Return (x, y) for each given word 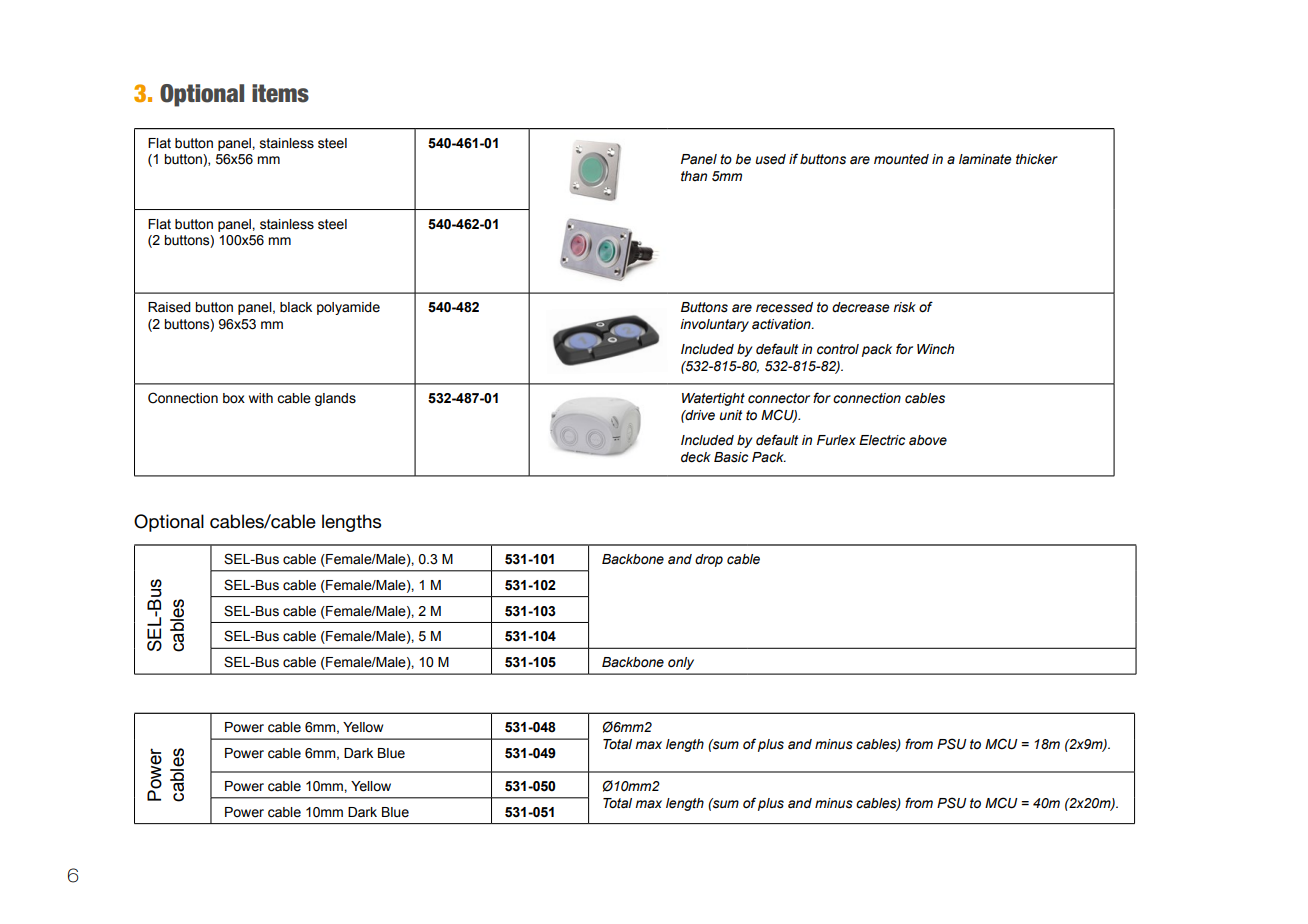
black (296, 307)
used (770, 159)
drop (709, 560)
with (261, 398)
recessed (784, 307)
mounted (901, 159)
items (280, 93)
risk (904, 307)
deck (696, 457)
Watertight (713, 399)
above (928, 440)
